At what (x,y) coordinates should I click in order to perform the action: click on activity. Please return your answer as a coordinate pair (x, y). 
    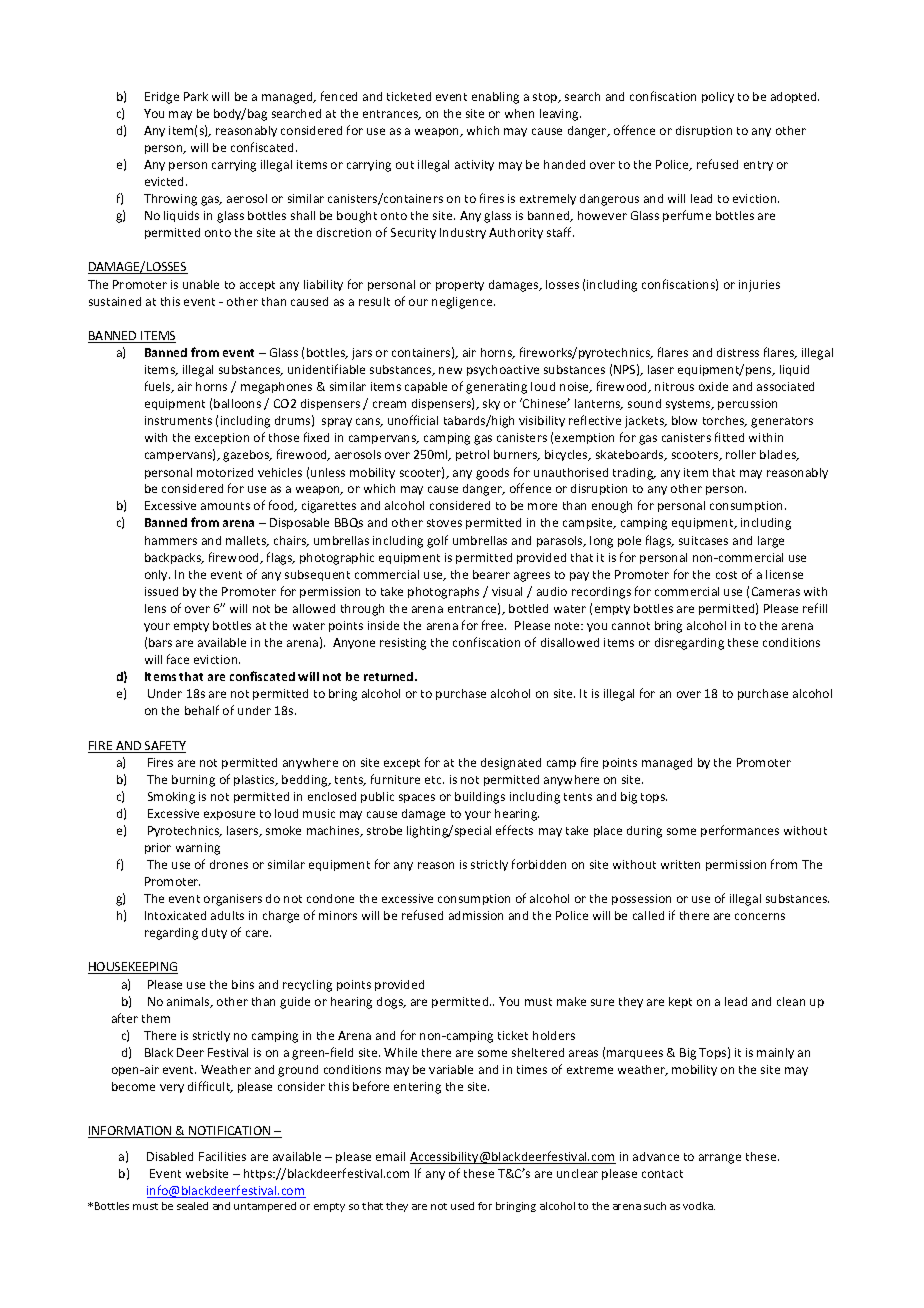
    Looking at the image, I should click on (474, 165).
